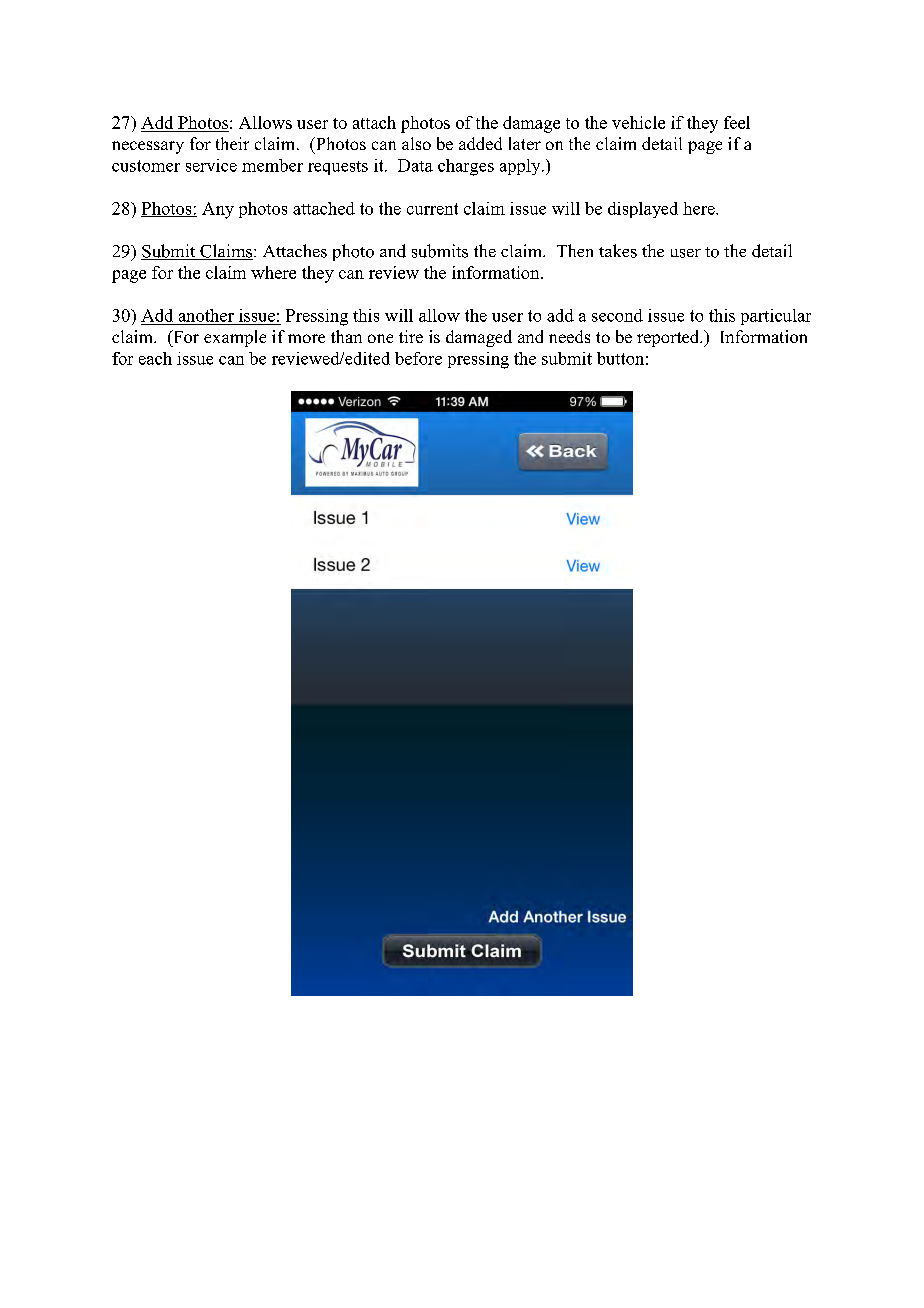 The width and height of the document is (924, 1308). What do you see at coordinates (232, 143) in the document?
I see `their` at bounding box center [232, 143].
